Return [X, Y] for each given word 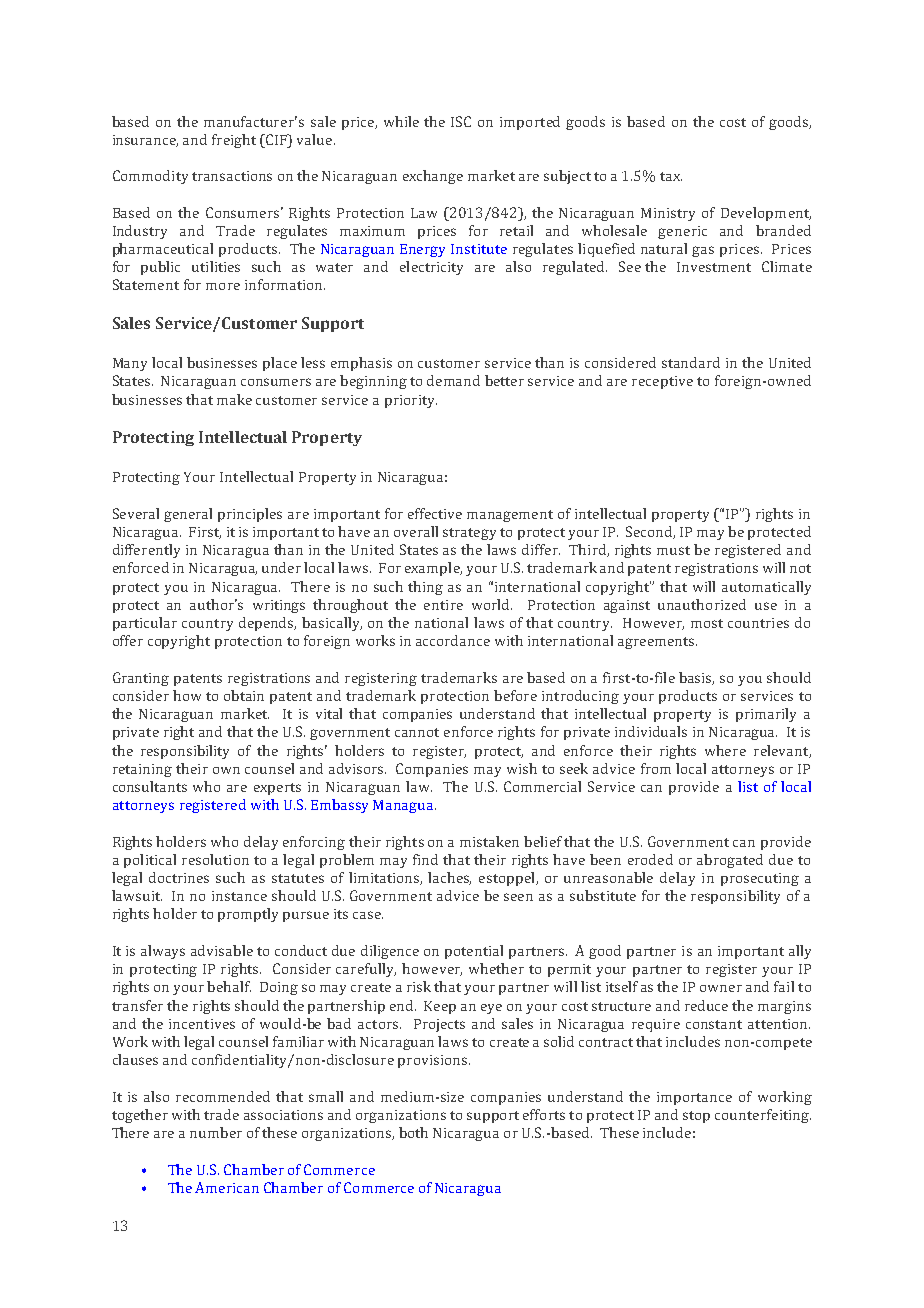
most [707, 623]
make [234, 399]
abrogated [730, 861]
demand [453, 380]
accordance [453, 640]
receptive [662, 382]
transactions [232, 176]
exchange [433, 177]
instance [239, 896]
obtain [244, 695]
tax [671, 176]
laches [449, 878]
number [216, 1132]
